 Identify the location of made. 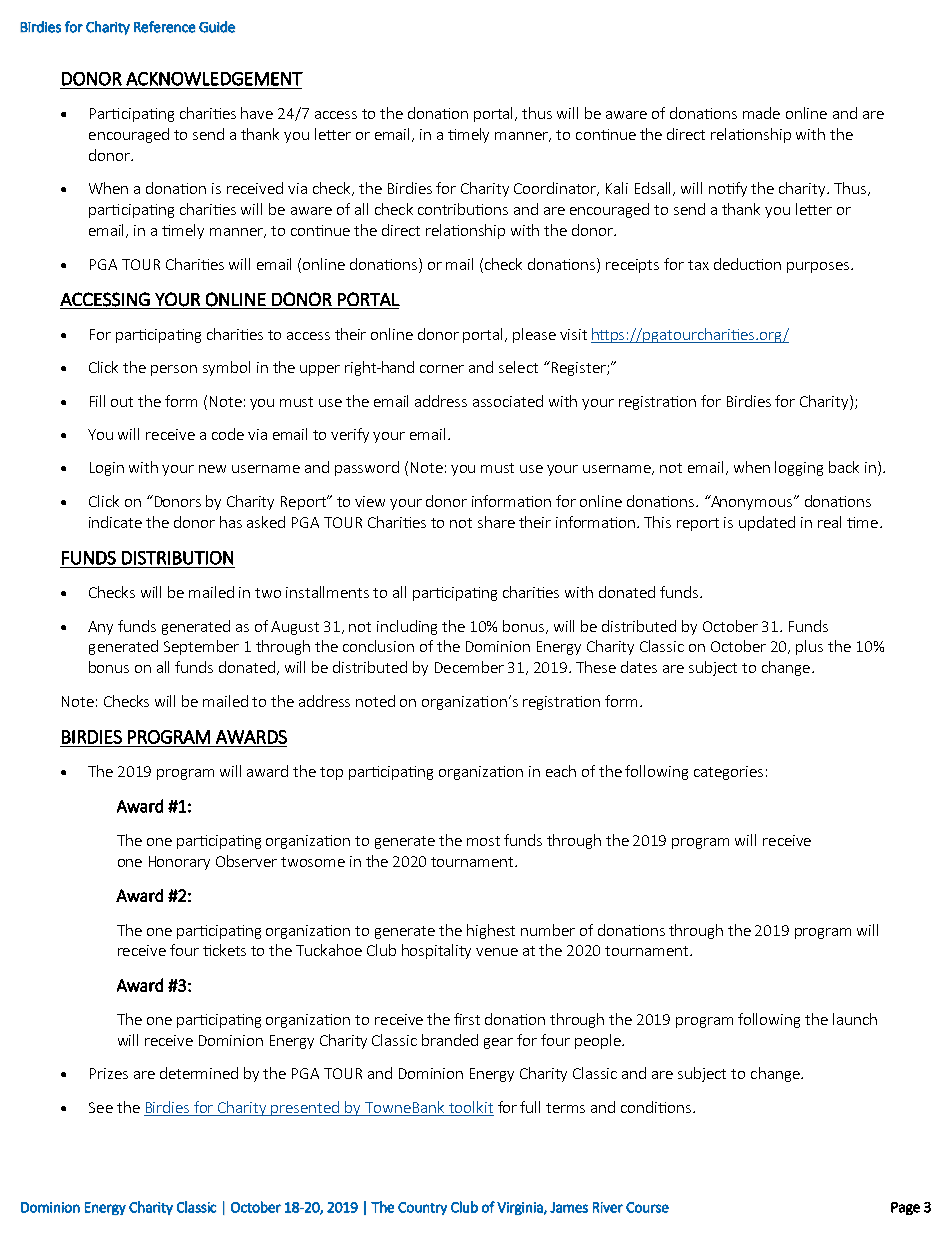
(761, 113).
